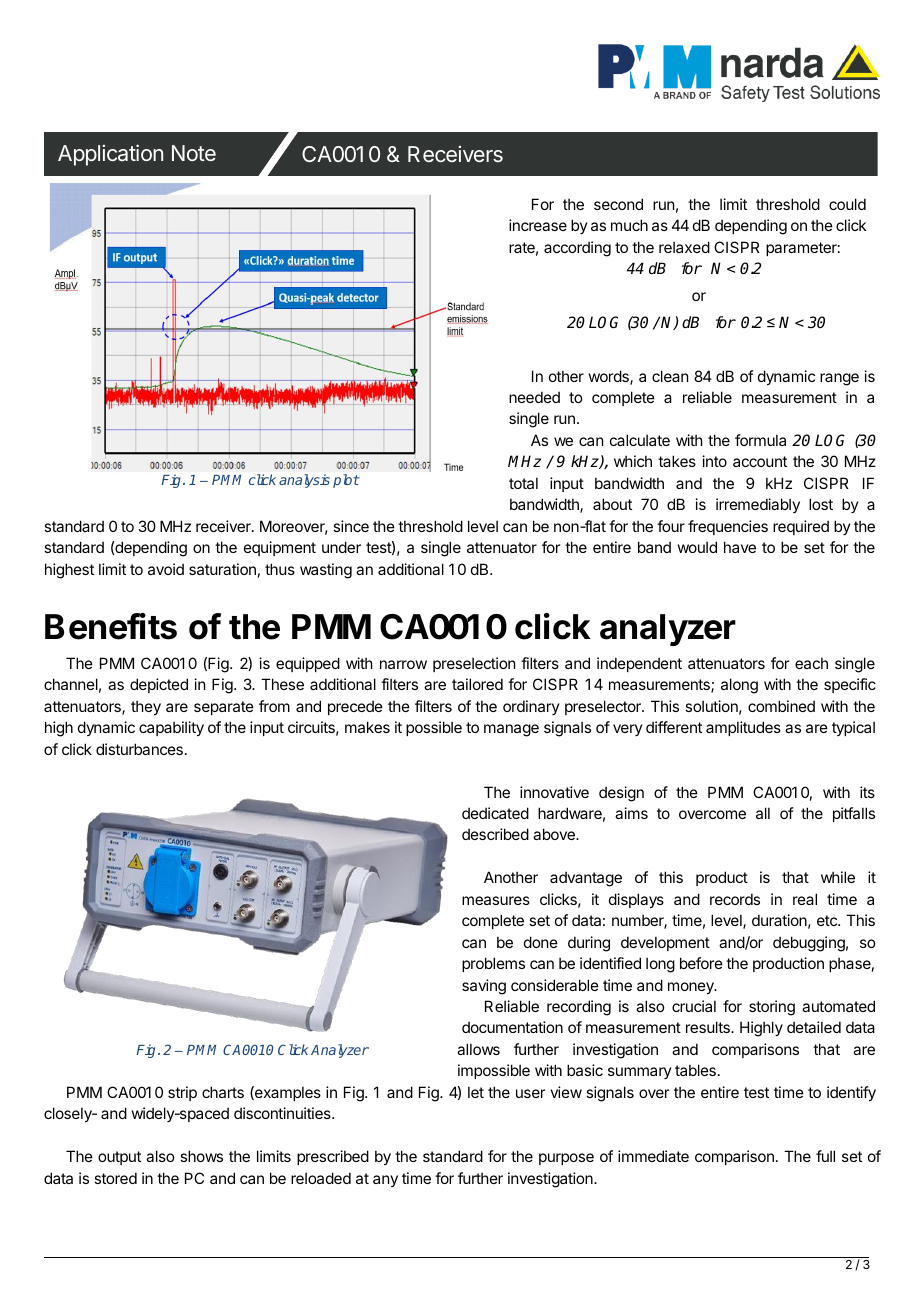 The image size is (924, 1308). I want to click on irremediably, so click(758, 505).
